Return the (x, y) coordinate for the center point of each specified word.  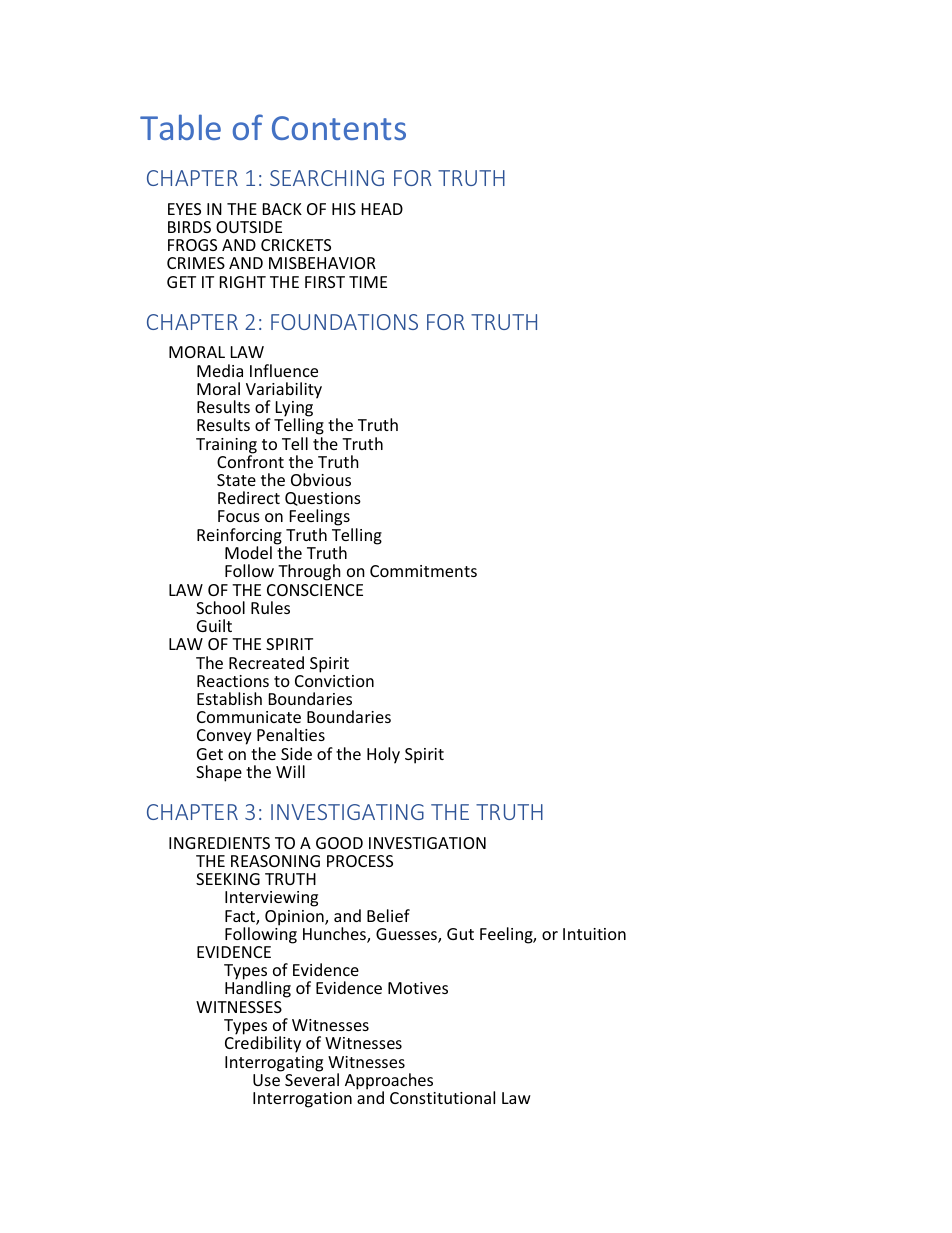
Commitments (423, 571)
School (220, 607)
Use (266, 1080)
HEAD (382, 209)
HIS (344, 209)
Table (180, 127)
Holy (383, 755)
